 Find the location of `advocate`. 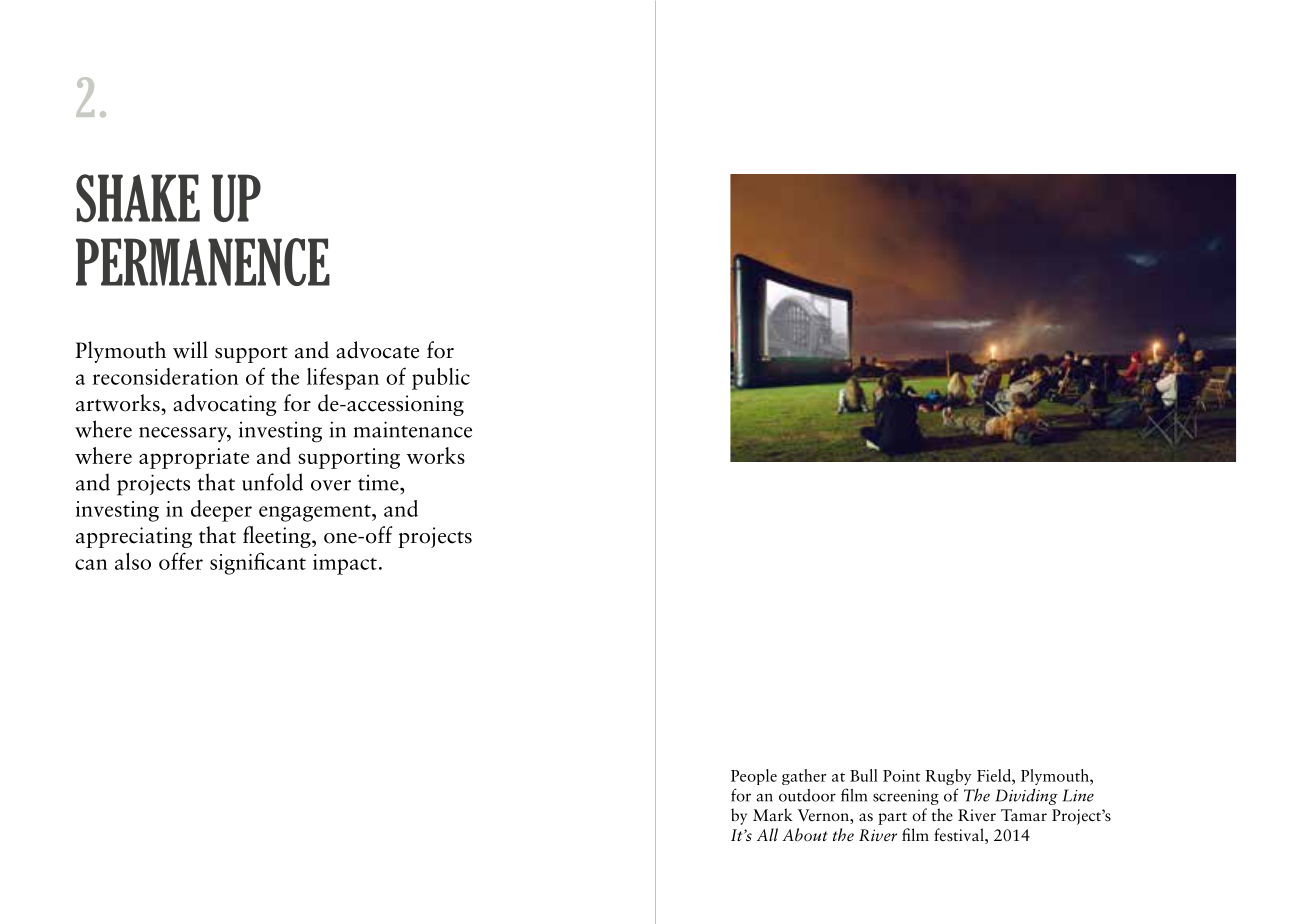

advocate is located at coordinates (377, 350).
